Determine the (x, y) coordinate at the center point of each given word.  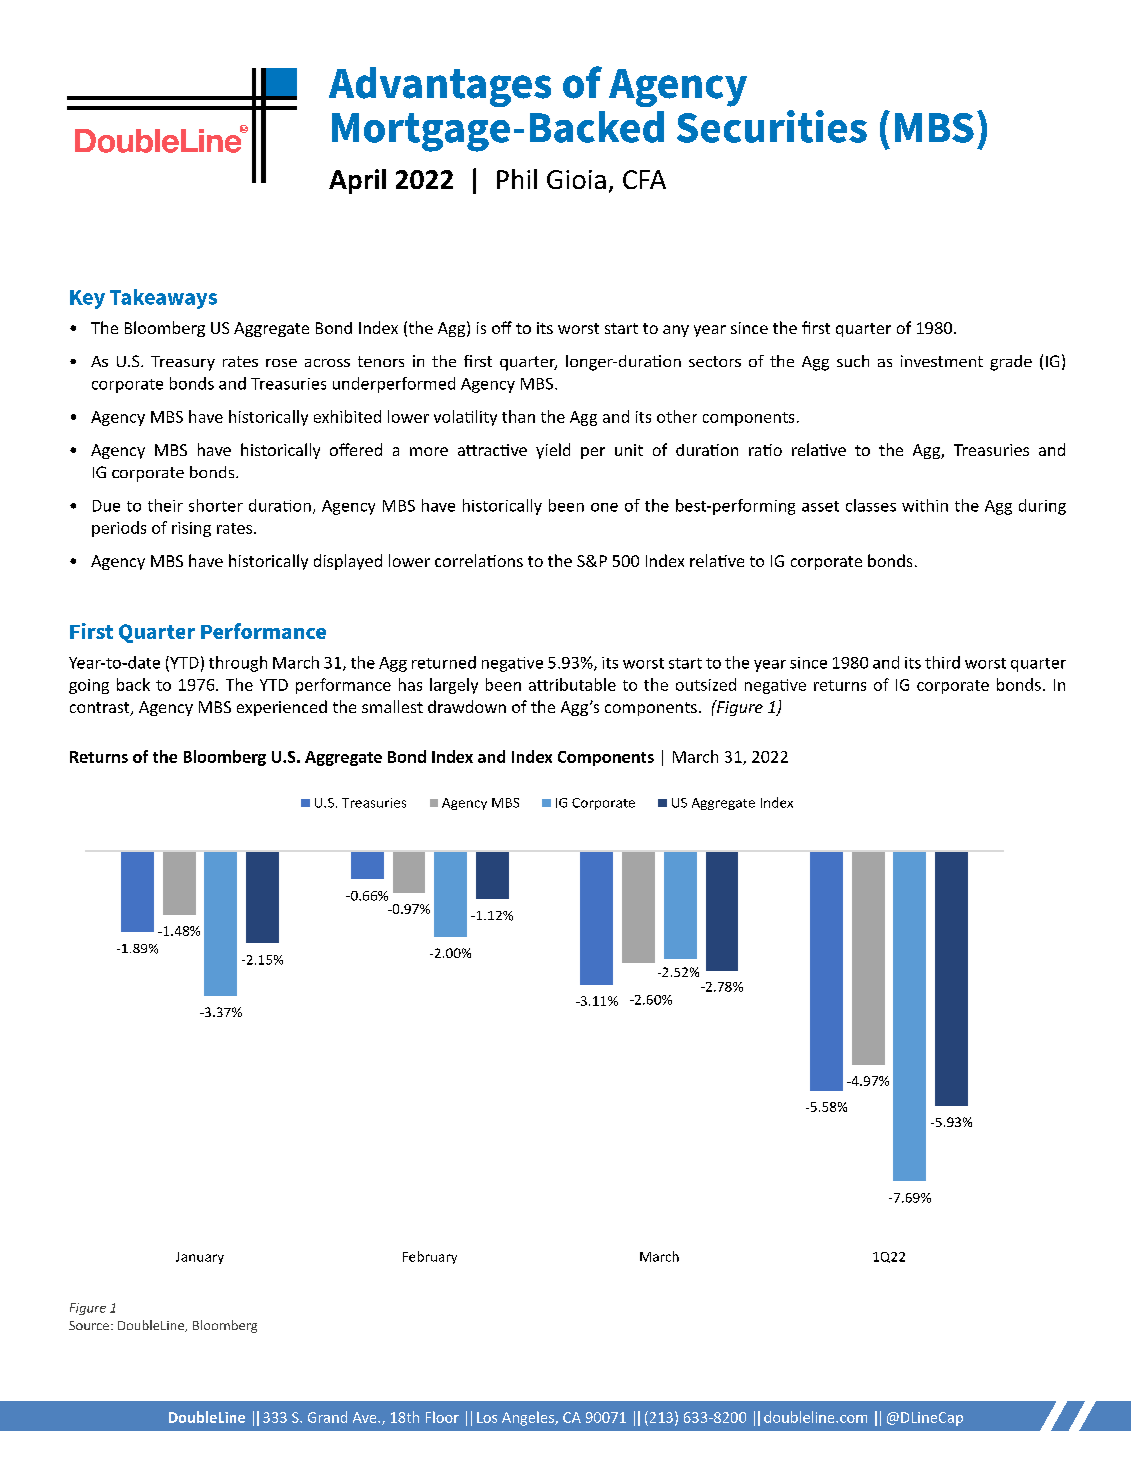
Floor (442, 1417)
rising (191, 529)
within (925, 505)
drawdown (467, 706)
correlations (479, 560)
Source (89, 1325)
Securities (772, 126)
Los (487, 1417)
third (942, 662)
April (357, 181)
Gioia (576, 179)
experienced (282, 708)
